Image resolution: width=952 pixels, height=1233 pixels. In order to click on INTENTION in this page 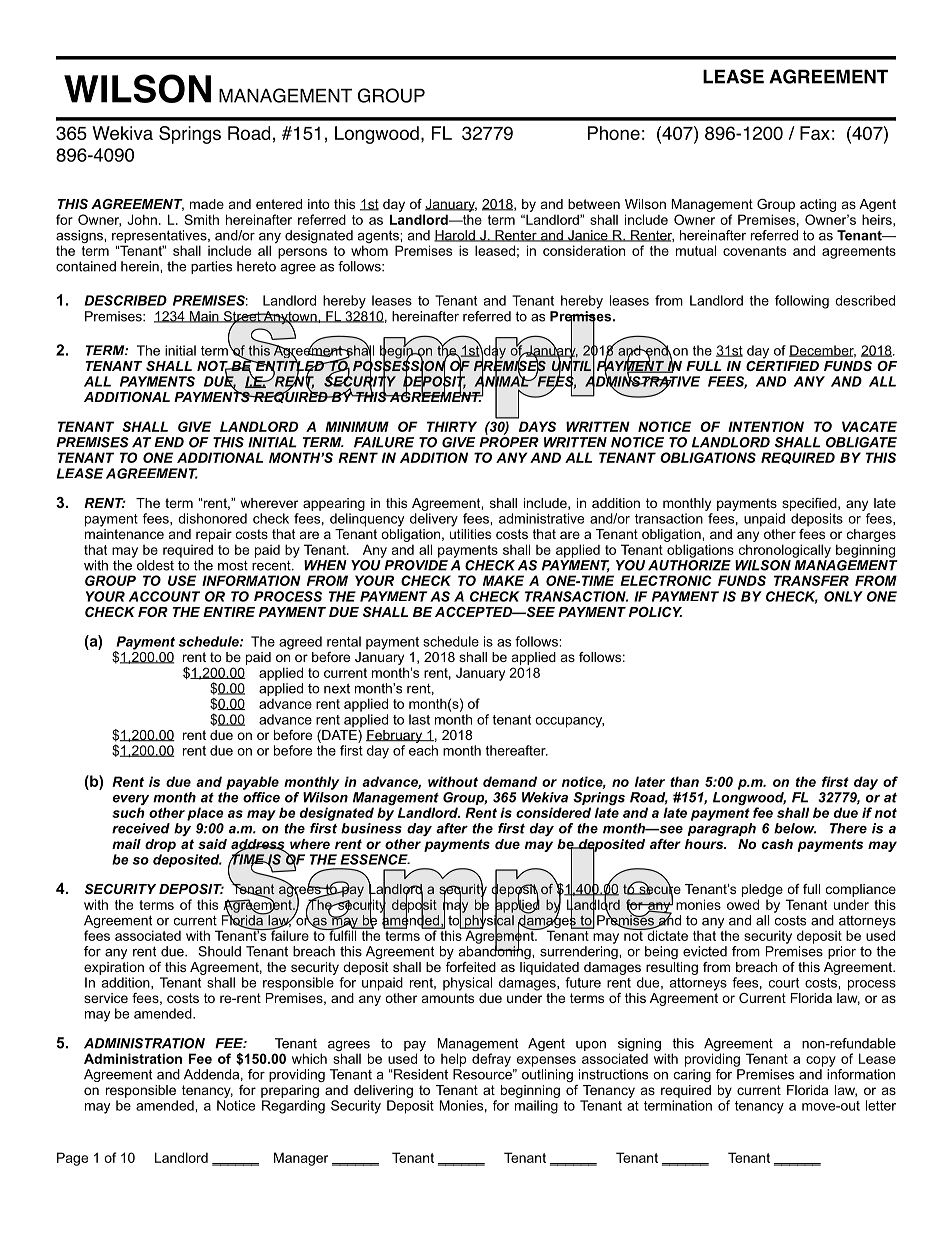, I will do `click(766, 426)`.
